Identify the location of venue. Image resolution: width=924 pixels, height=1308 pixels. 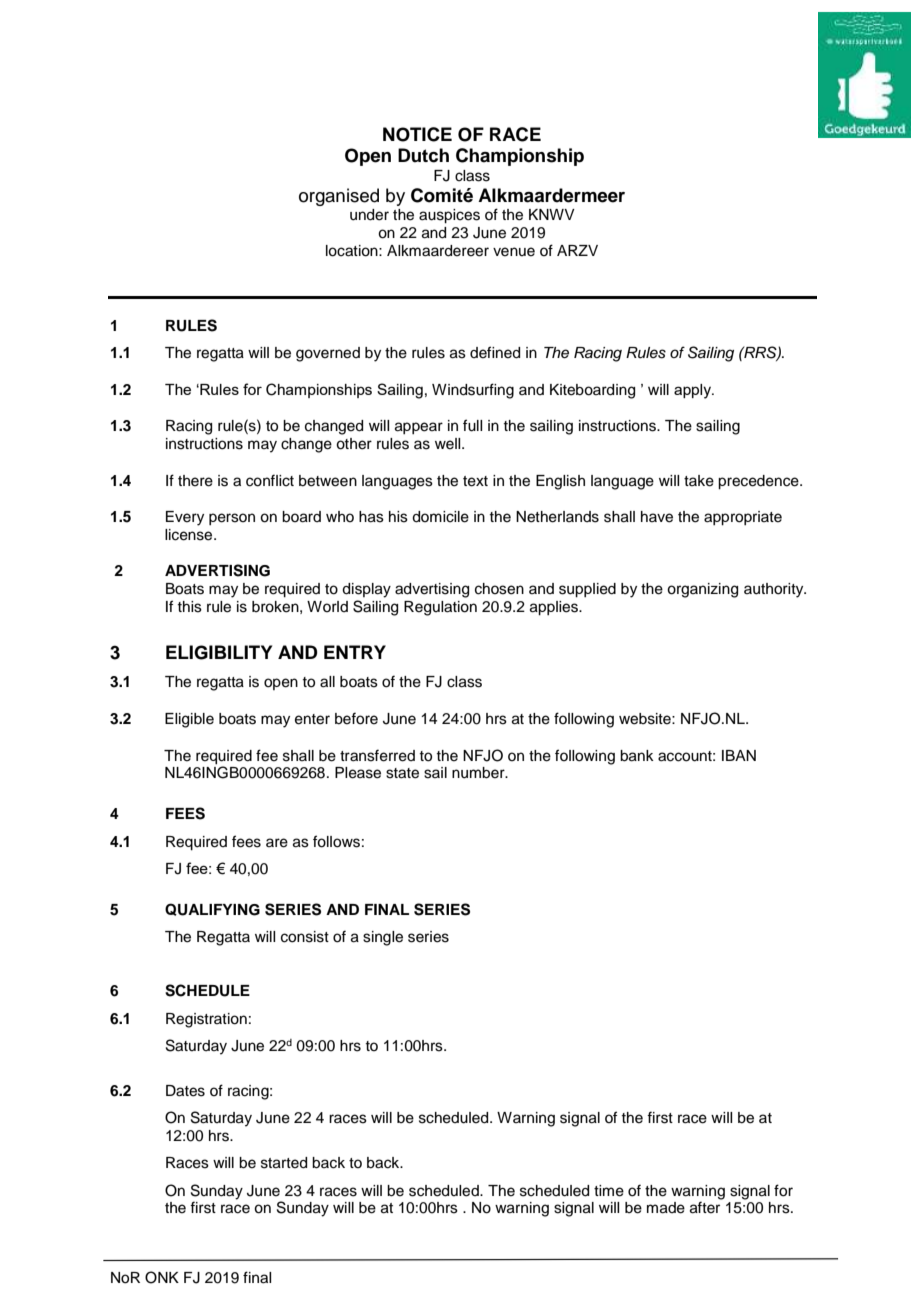
(514, 252).
